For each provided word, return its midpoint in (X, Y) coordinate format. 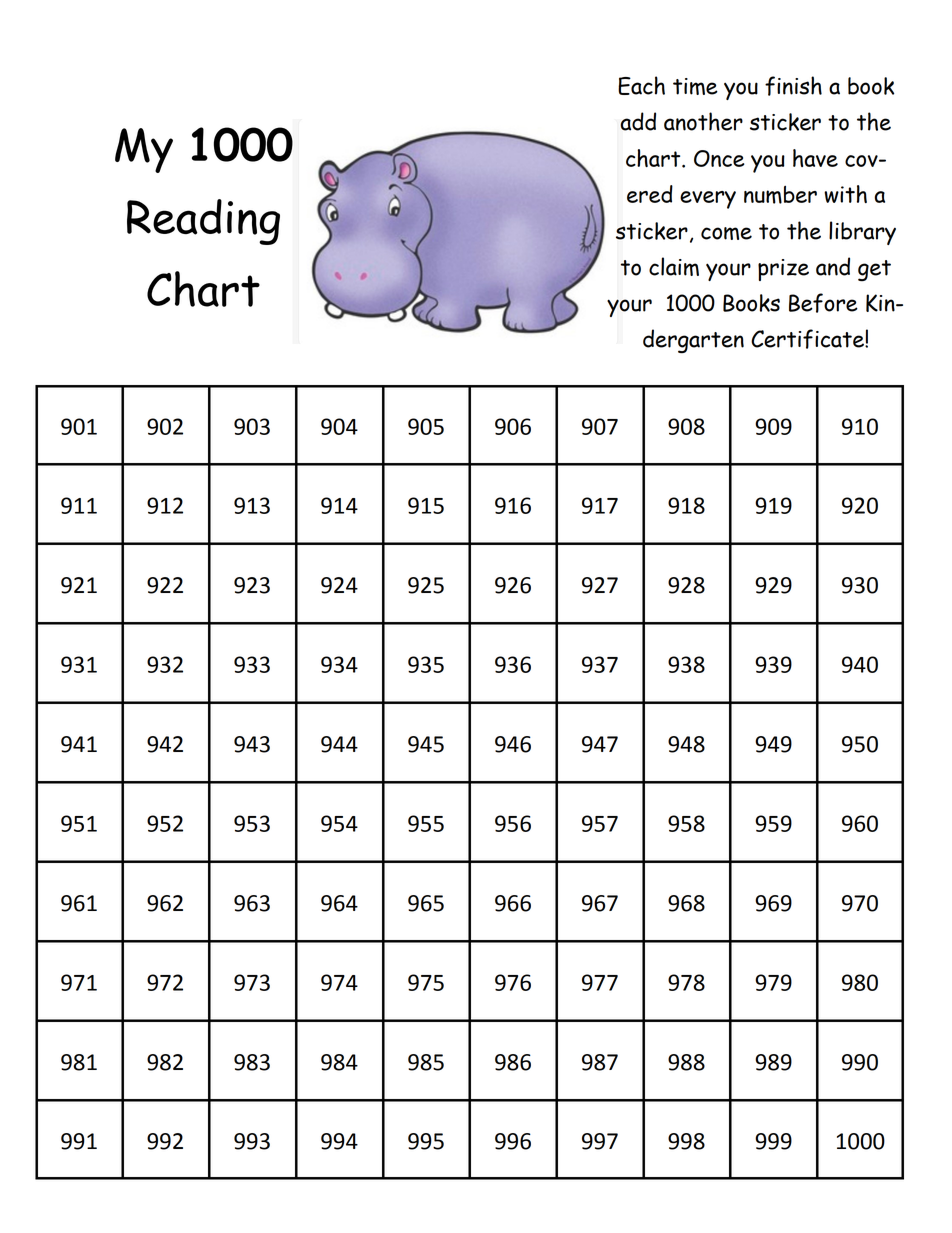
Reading (203, 222)
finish (793, 86)
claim (674, 266)
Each (641, 85)
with (845, 194)
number (780, 194)
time (695, 86)
